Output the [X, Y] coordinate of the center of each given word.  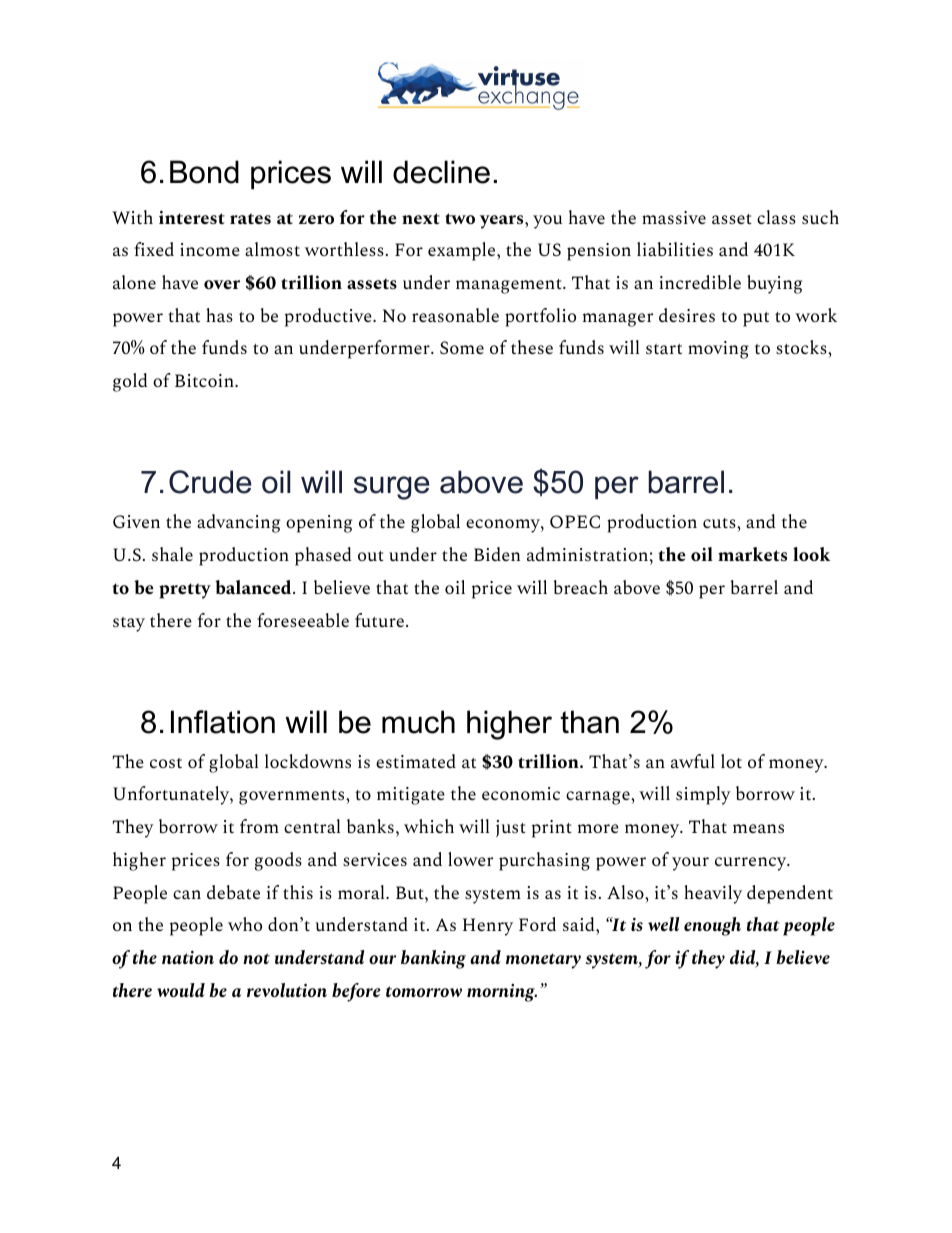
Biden [497, 554]
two [460, 218]
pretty [185, 591]
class [776, 217]
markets [752, 554]
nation [188, 957]
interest [192, 217]
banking [433, 959]
